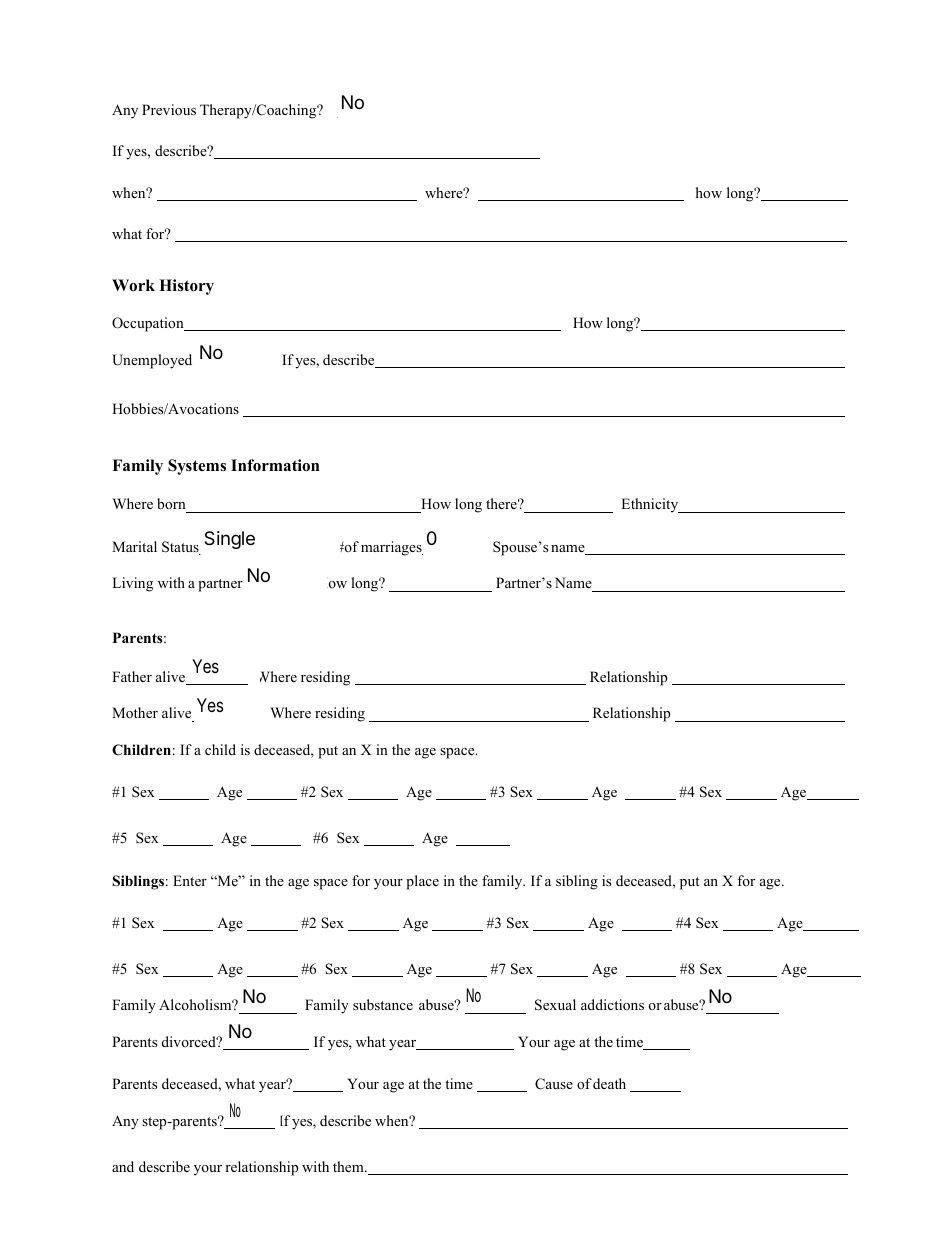 This screenshot has width=952, height=1233. Describe the element at coordinates (349, 1166) in the screenshot. I see `them` at that location.
